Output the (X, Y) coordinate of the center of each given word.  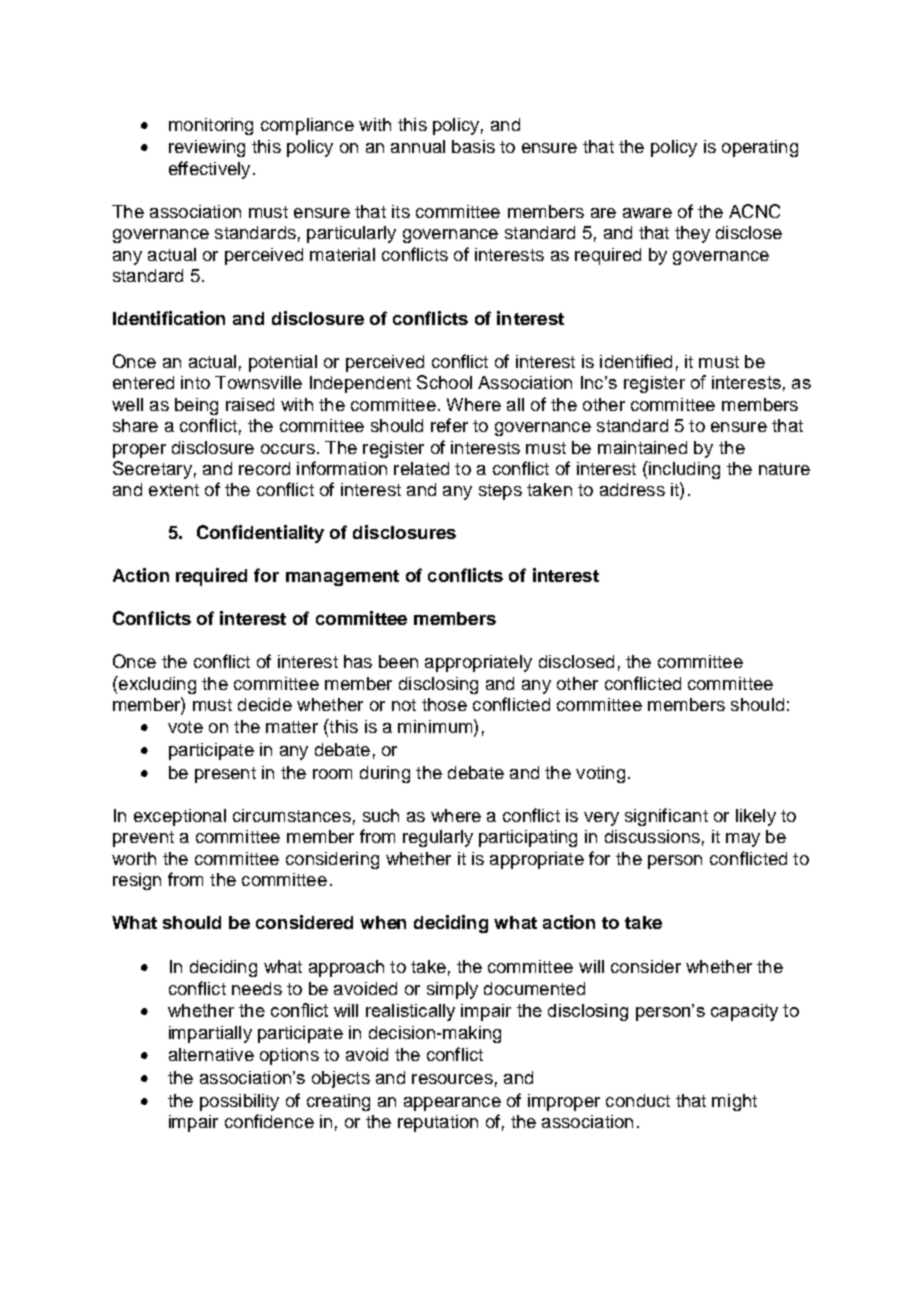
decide (265, 704)
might (734, 1102)
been (398, 661)
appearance (452, 1104)
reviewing (207, 148)
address (632, 489)
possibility (239, 1102)
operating (760, 148)
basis (473, 146)
